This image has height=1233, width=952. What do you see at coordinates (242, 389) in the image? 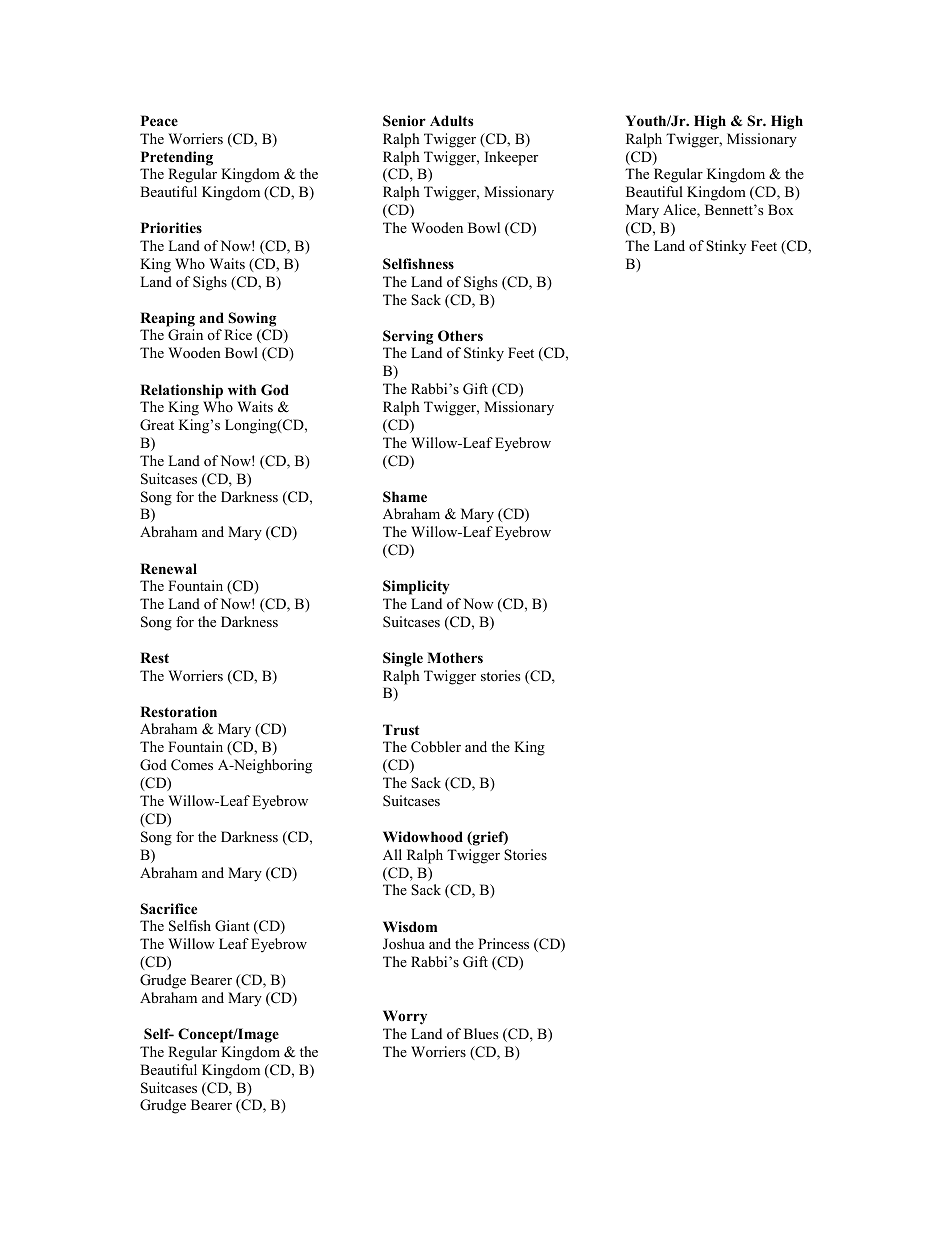
I see `with` at bounding box center [242, 389].
